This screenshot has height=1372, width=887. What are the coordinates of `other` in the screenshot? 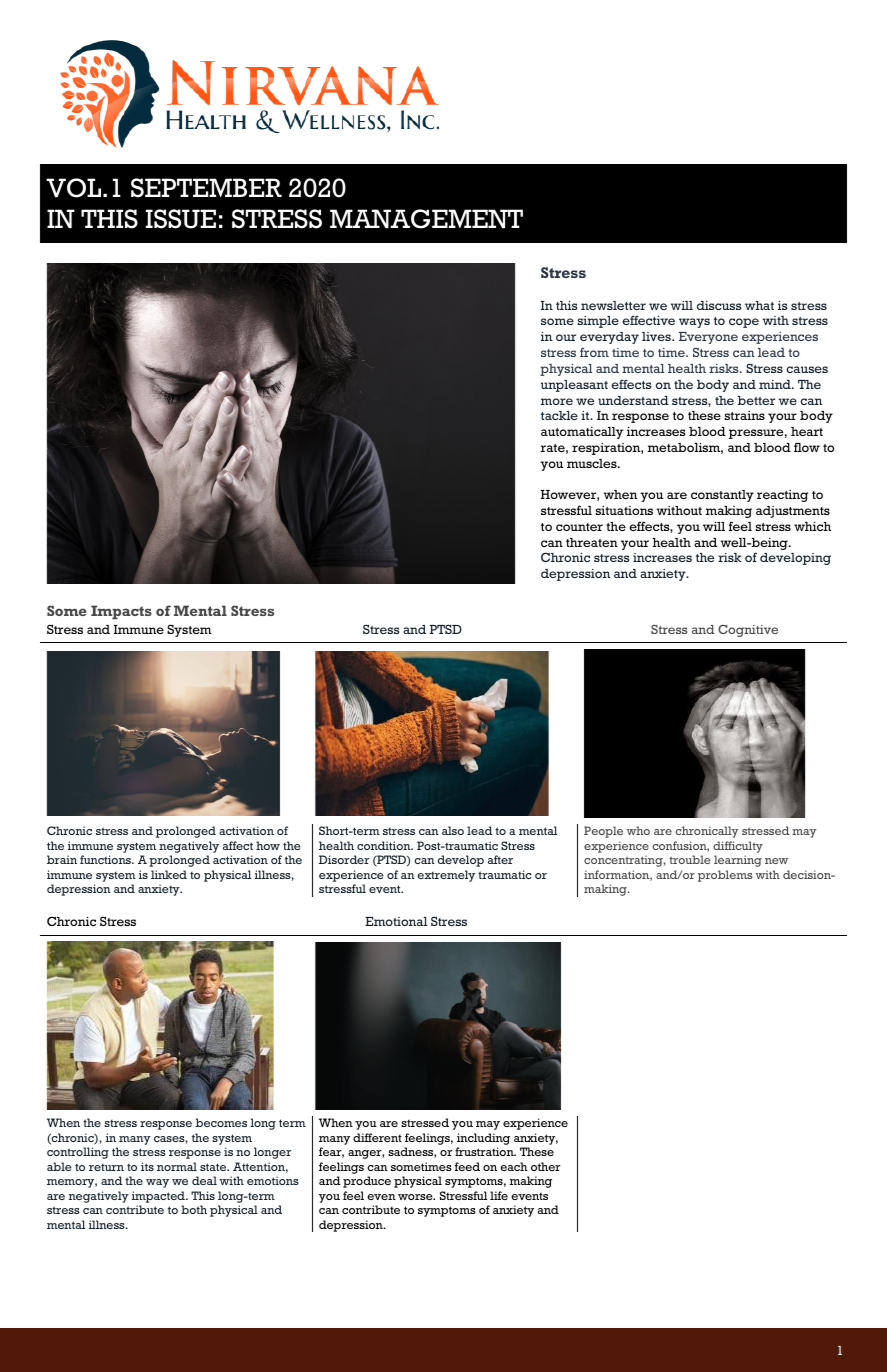 It's located at (546, 1166).
